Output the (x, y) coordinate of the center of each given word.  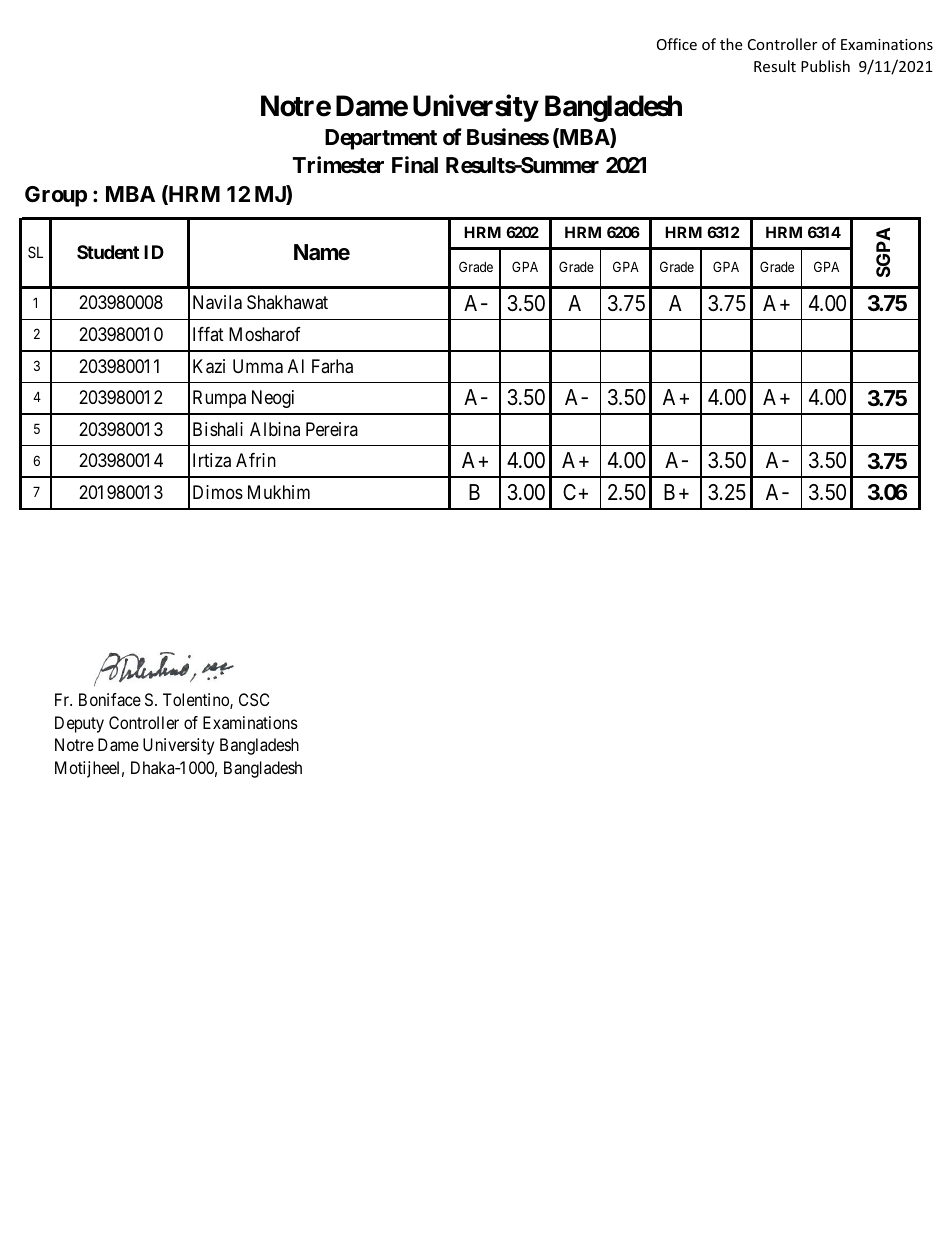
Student (108, 252)
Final (415, 164)
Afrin (256, 460)
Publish (825, 66)
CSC (254, 699)
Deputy (79, 724)
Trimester (338, 164)
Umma (258, 366)
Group (56, 196)
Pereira (332, 429)
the (731, 44)
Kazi (209, 366)
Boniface (110, 699)
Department (381, 139)
